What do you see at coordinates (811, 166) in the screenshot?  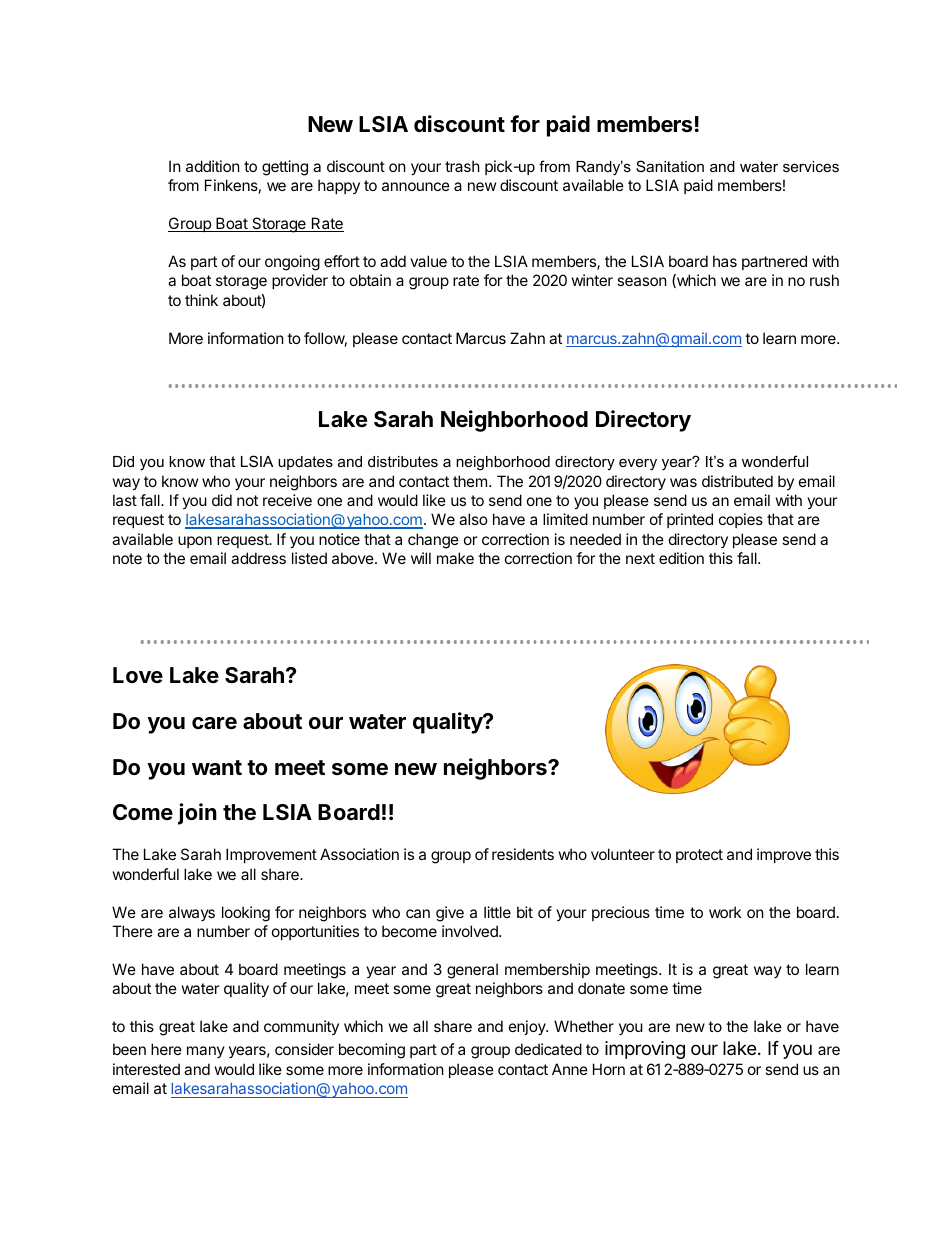 I see `services` at bounding box center [811, 166].
